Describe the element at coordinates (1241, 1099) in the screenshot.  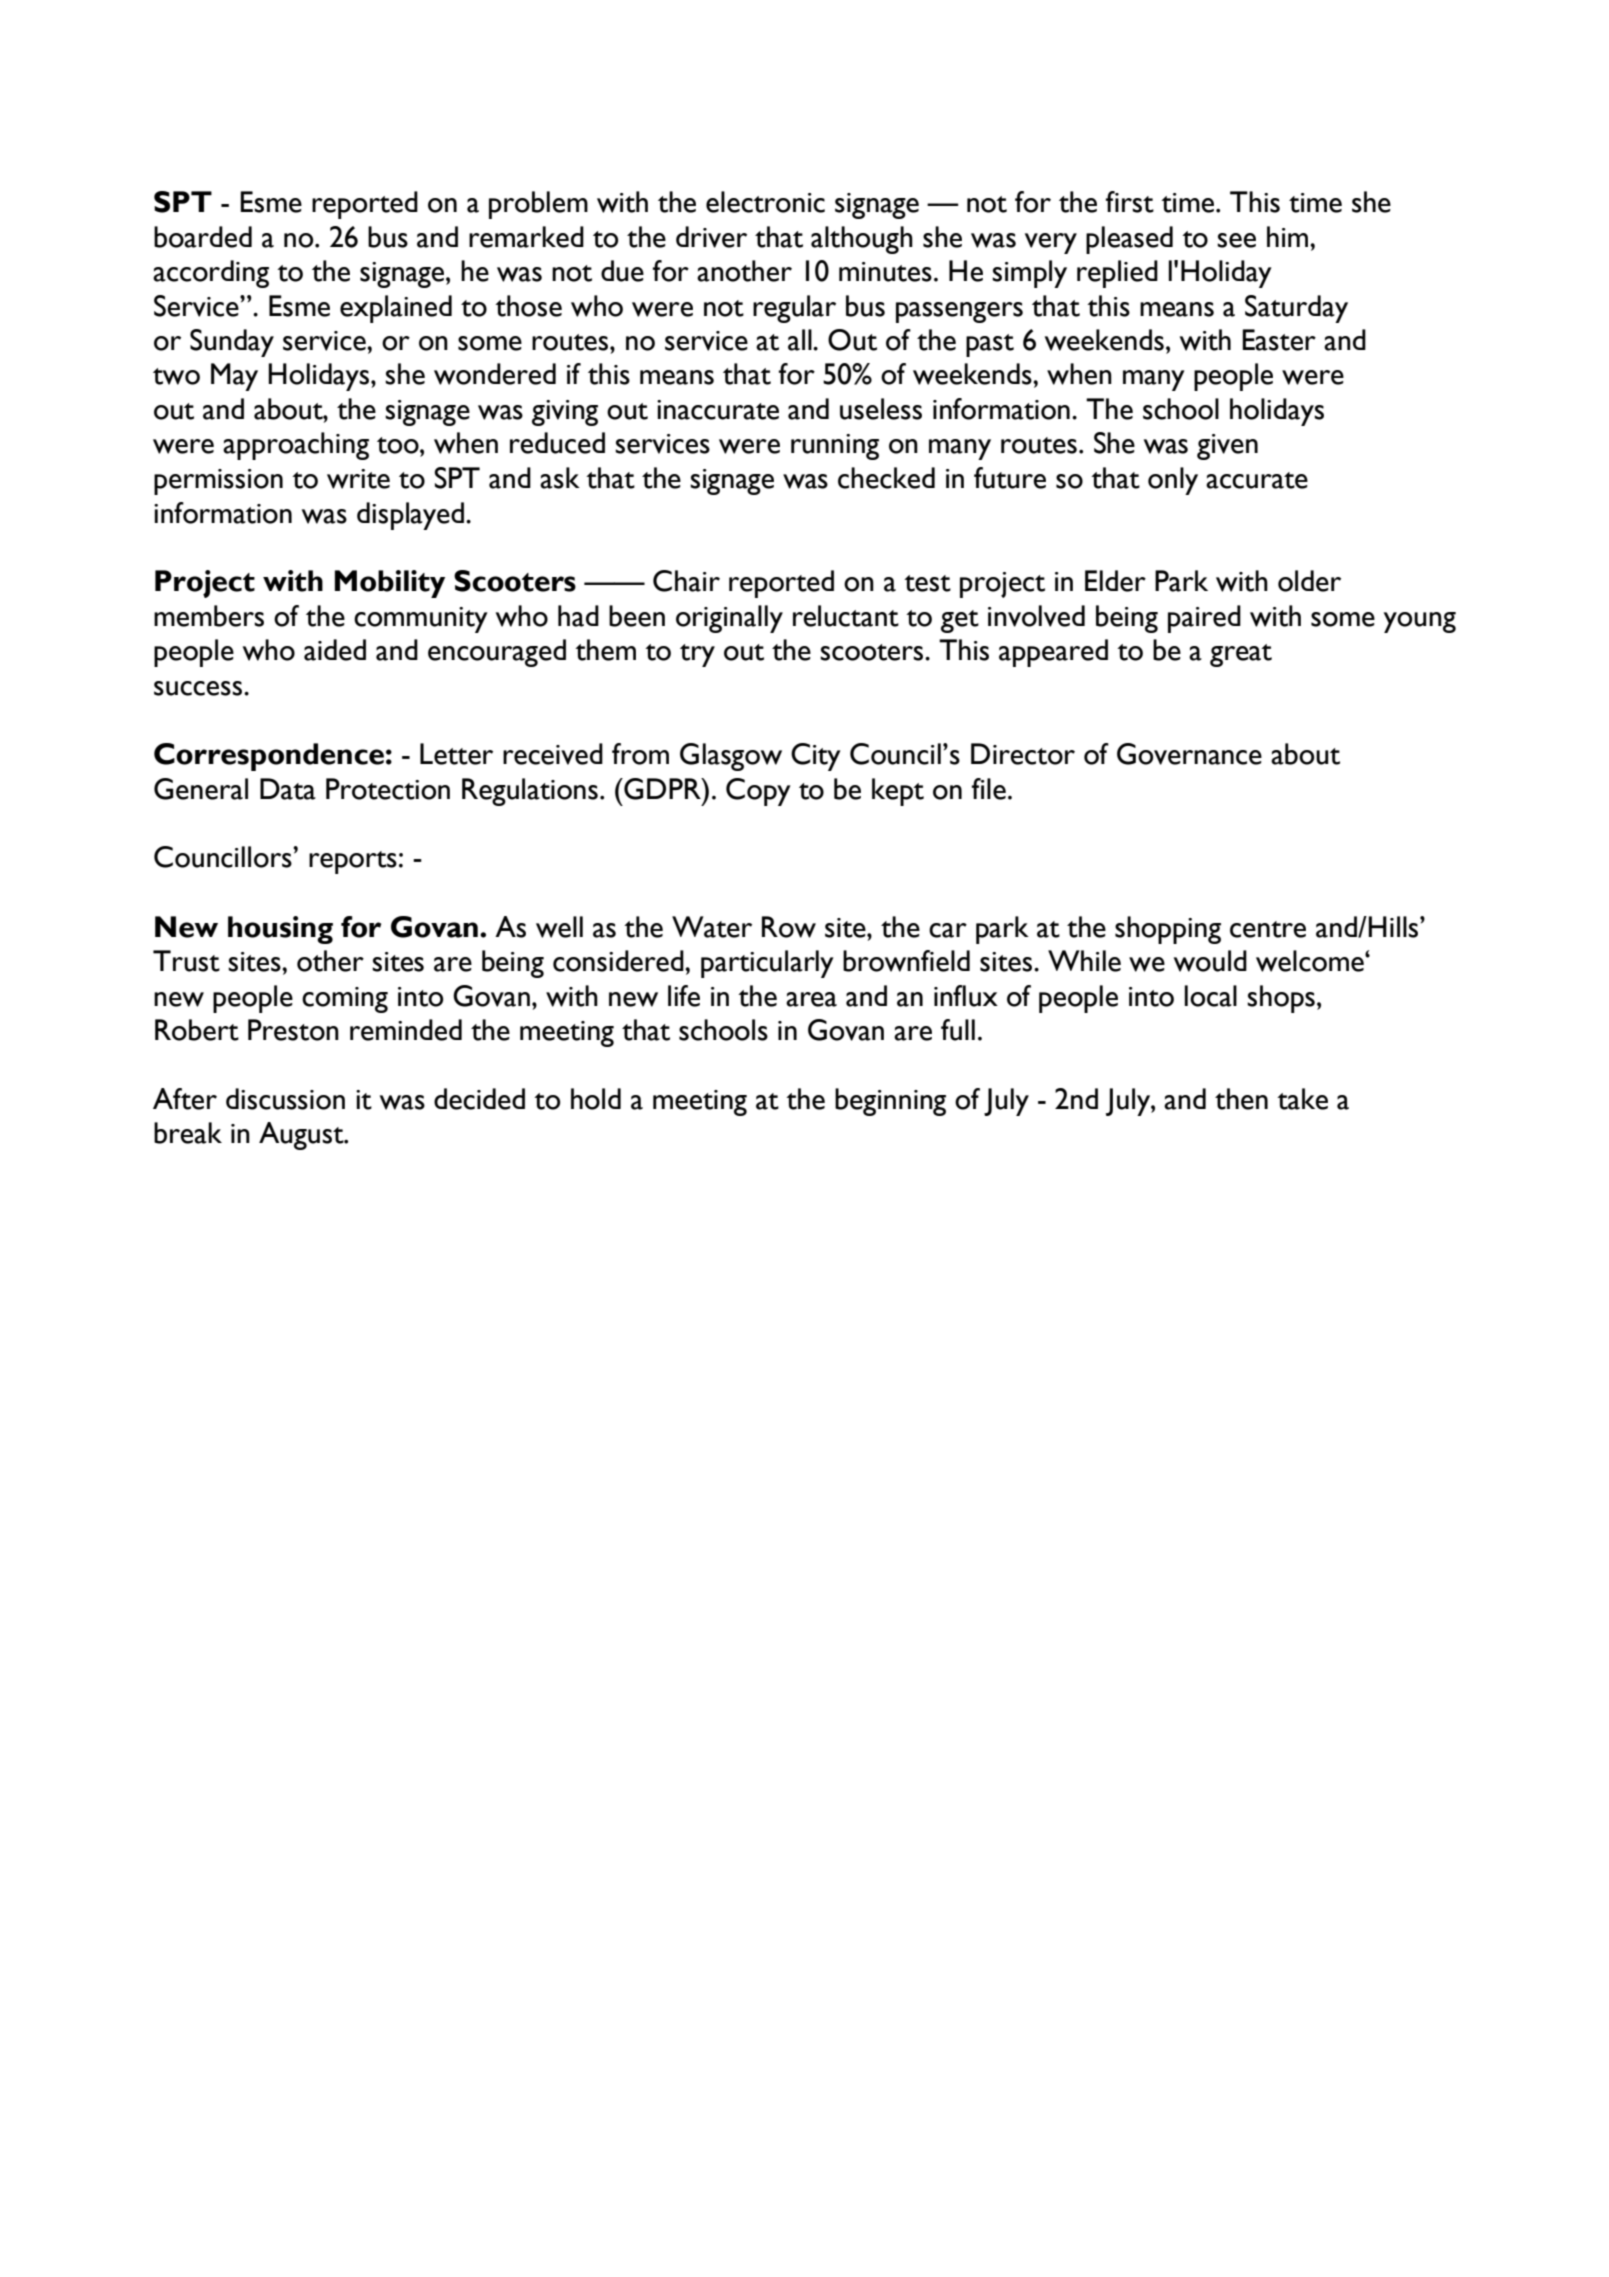
I see `then` at that location.
